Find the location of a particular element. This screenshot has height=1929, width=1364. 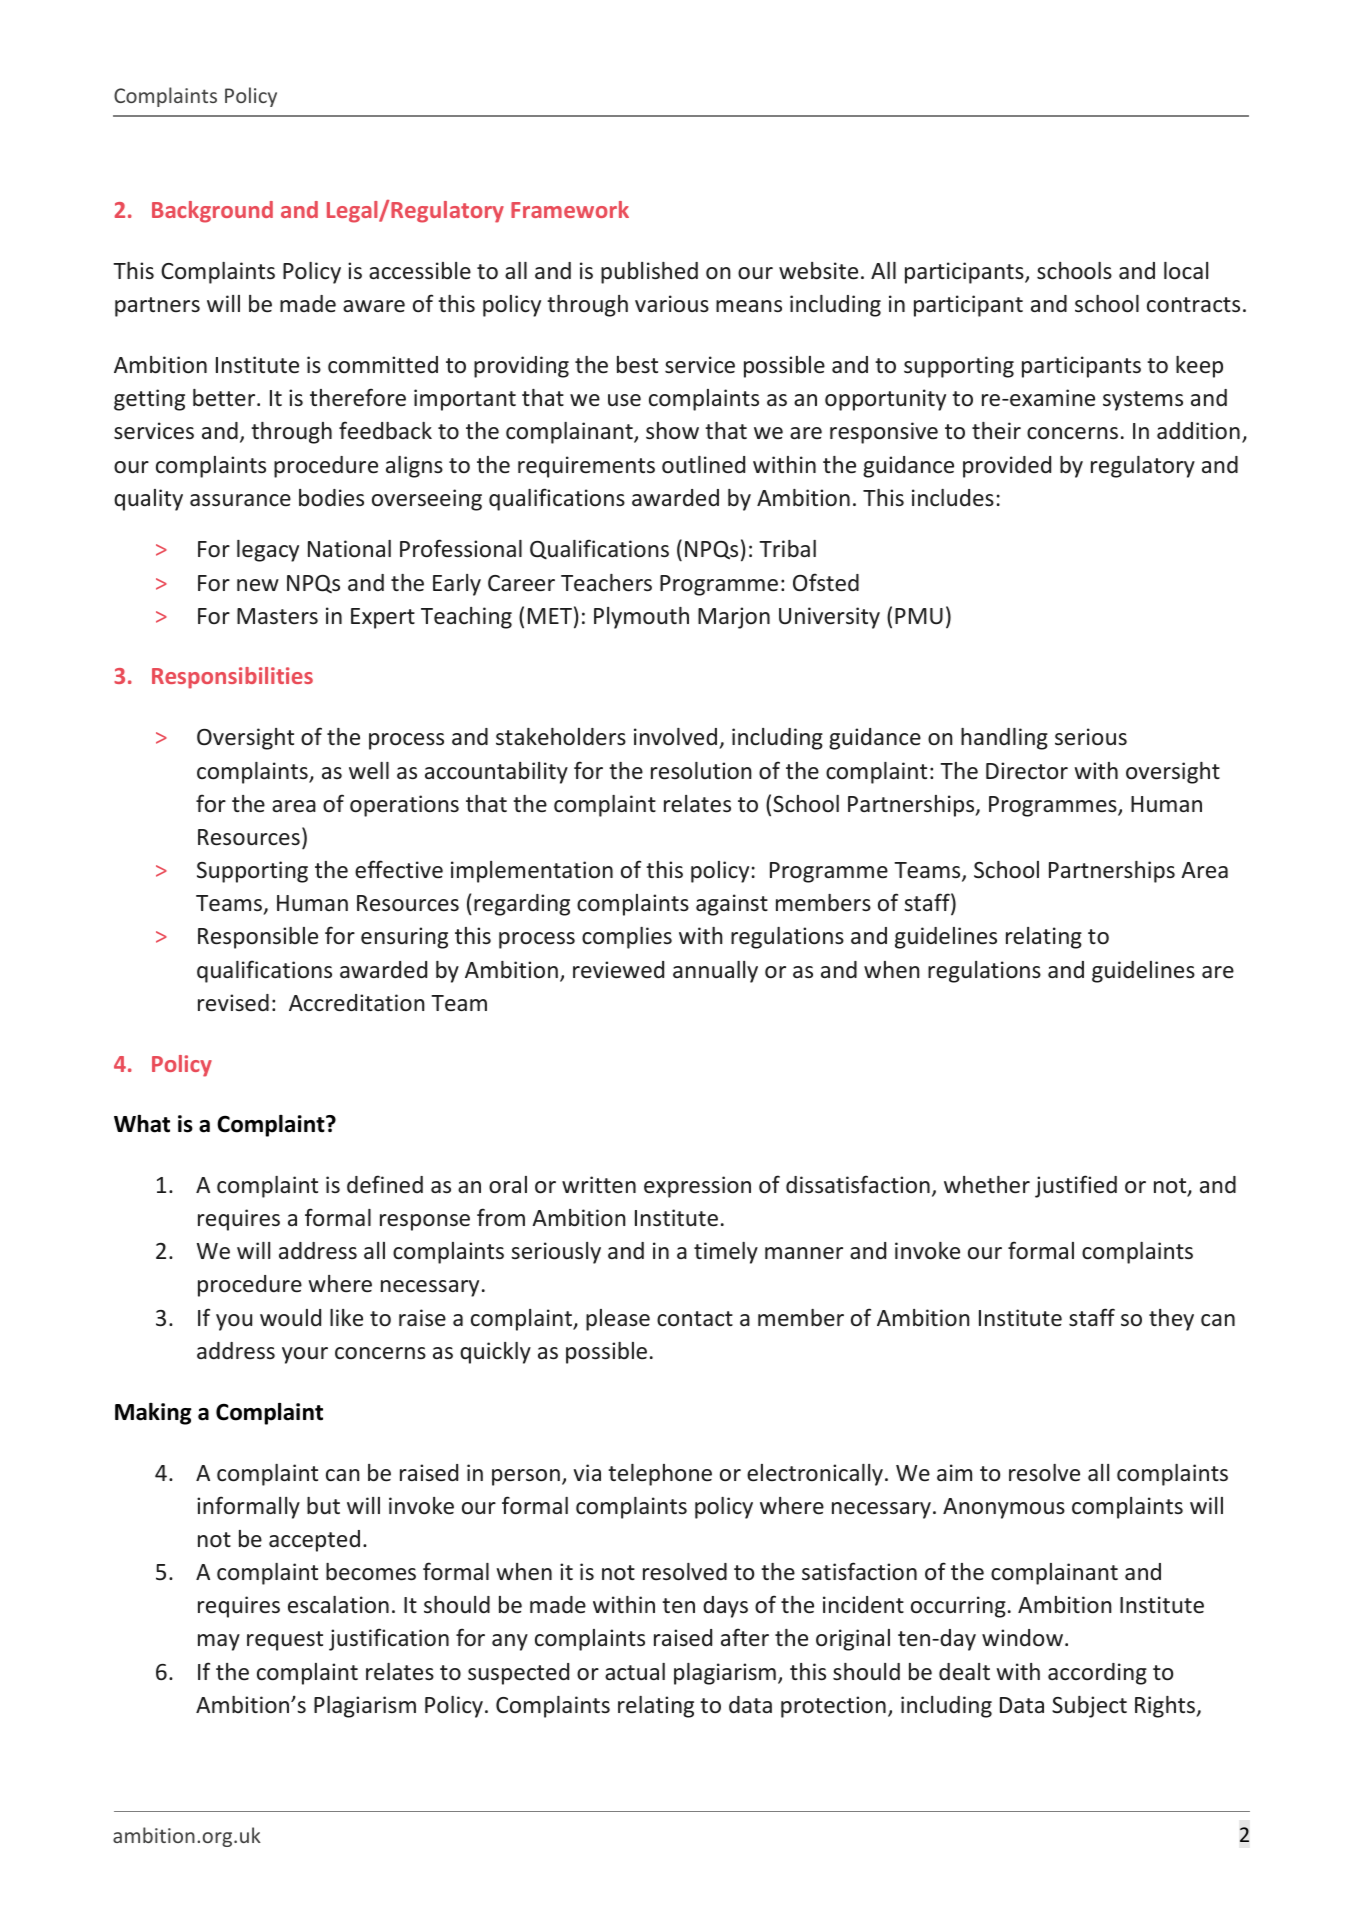

request is located at coordinates (285, 1641).
